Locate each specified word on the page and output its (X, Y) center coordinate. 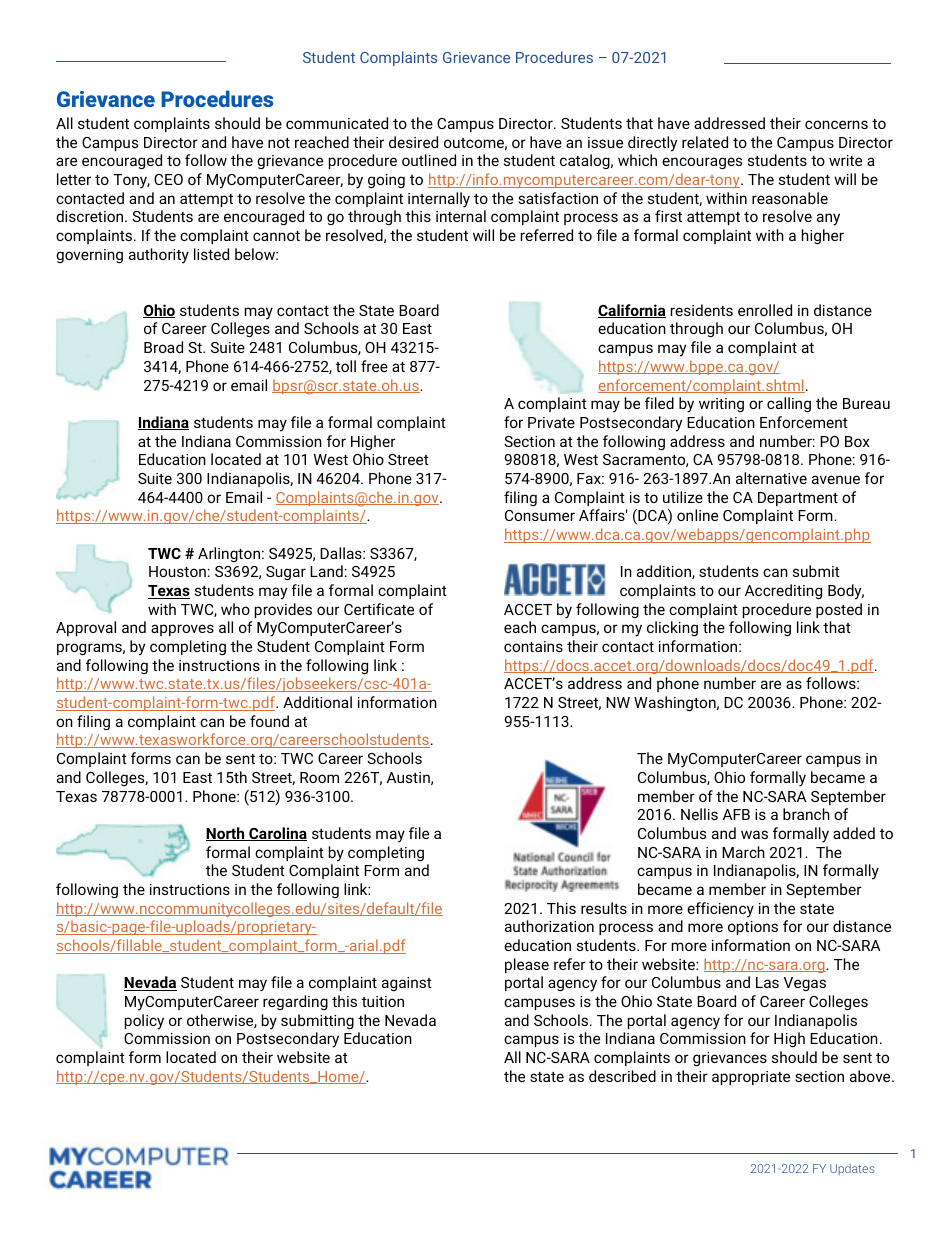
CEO (168, 179)
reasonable (790, 198)
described (622, 1076)
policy (144, 1022)
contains (533, 646)
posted (839, 610)
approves (182, 630)
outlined (429, 160)
